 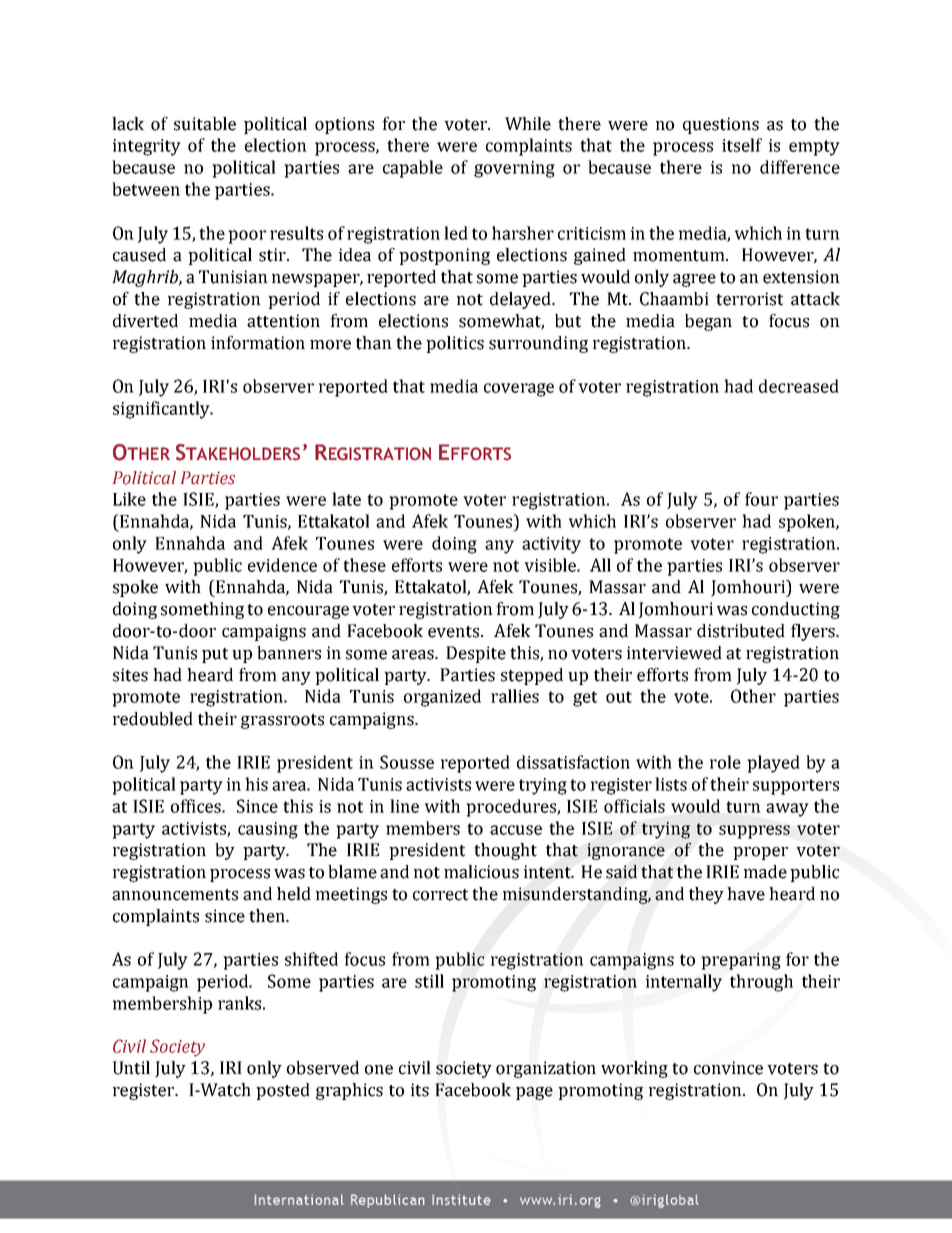 What do you see at coordinates (162, 410) in the screenshot?
I see `significantly` at bounding box center [162, 410].
